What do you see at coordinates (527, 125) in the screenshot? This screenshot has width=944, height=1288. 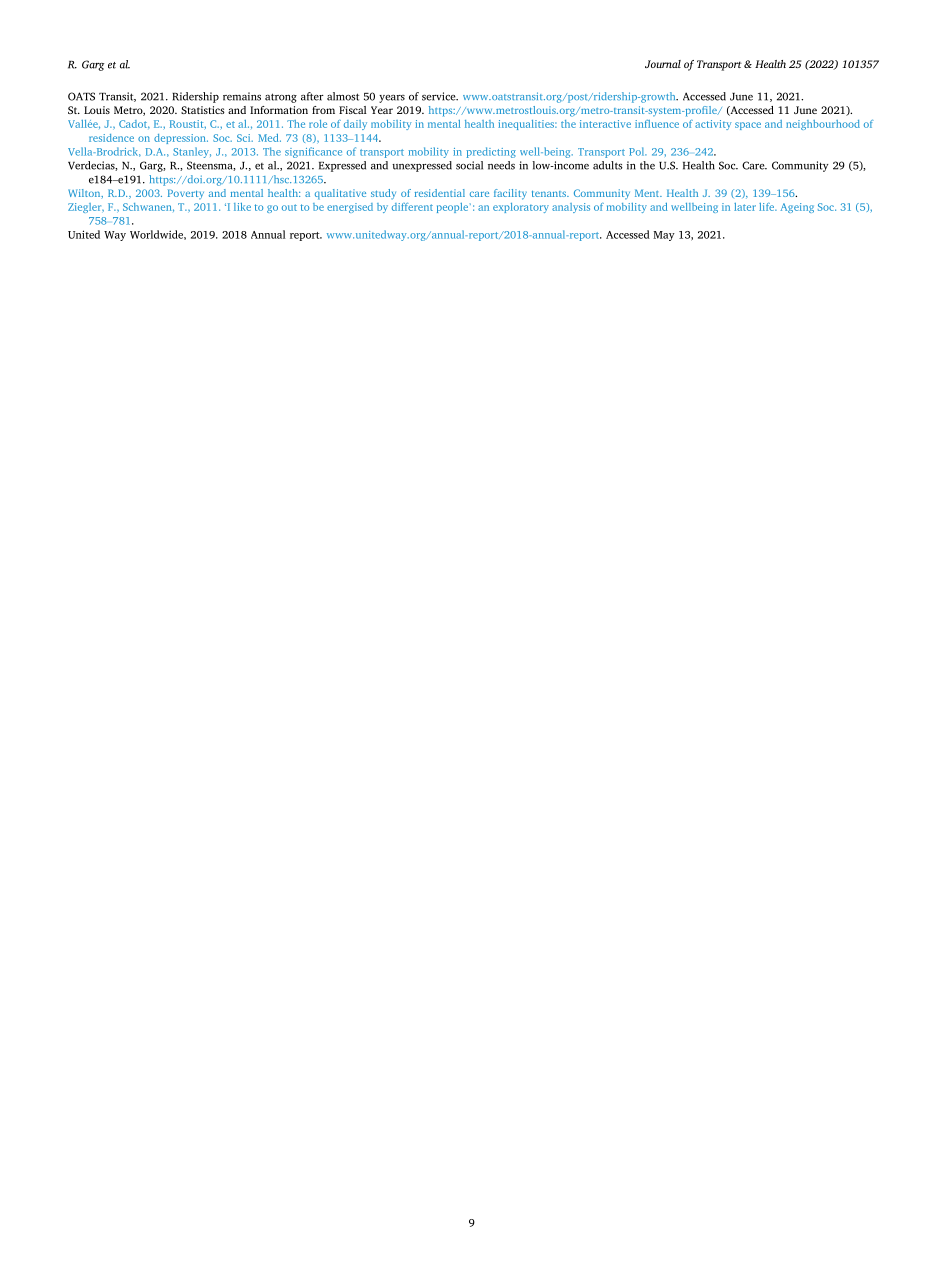 I see `inequalities` at bounding box center [527, 125].
